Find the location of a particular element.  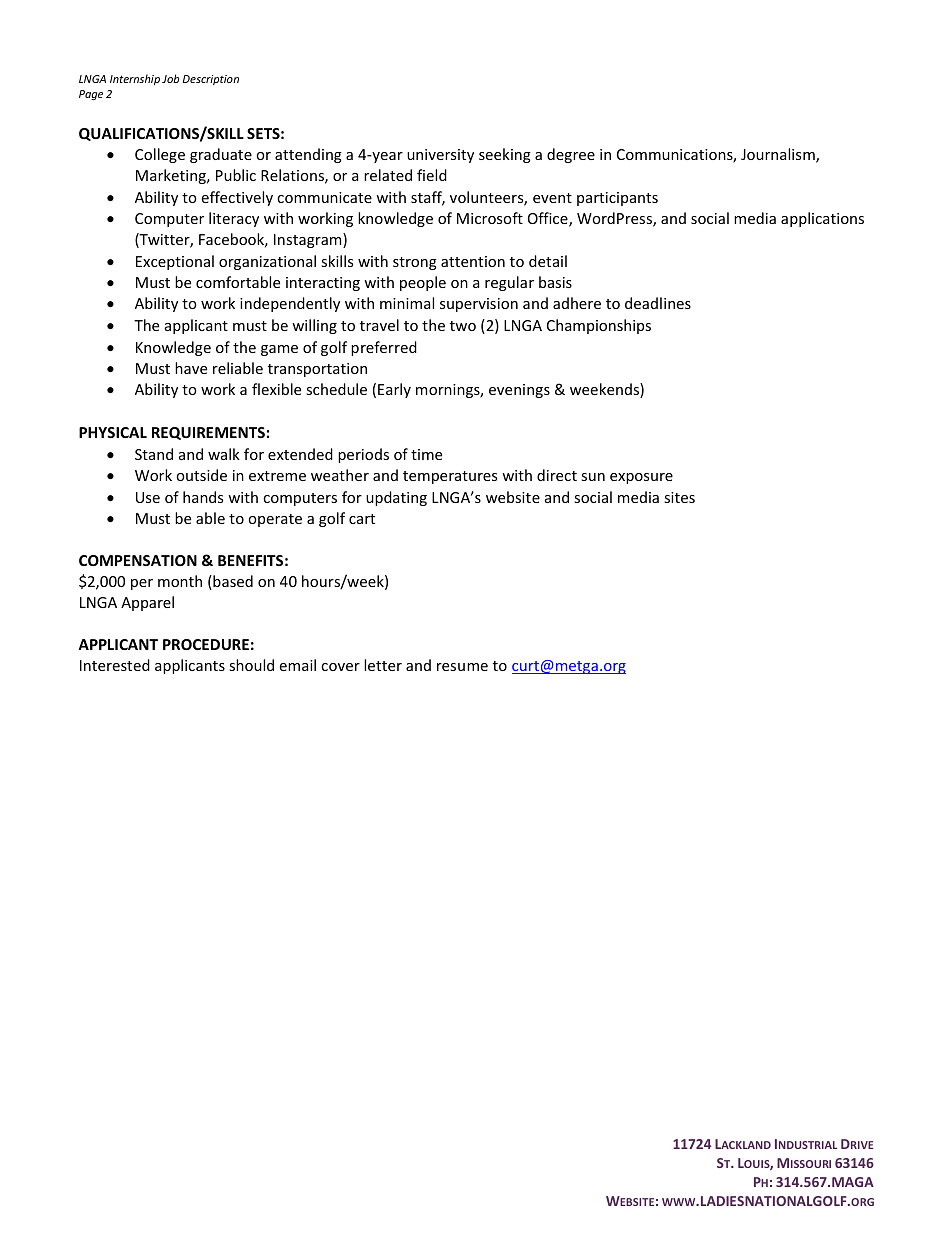

sites is located at coordinates (679, 497).
